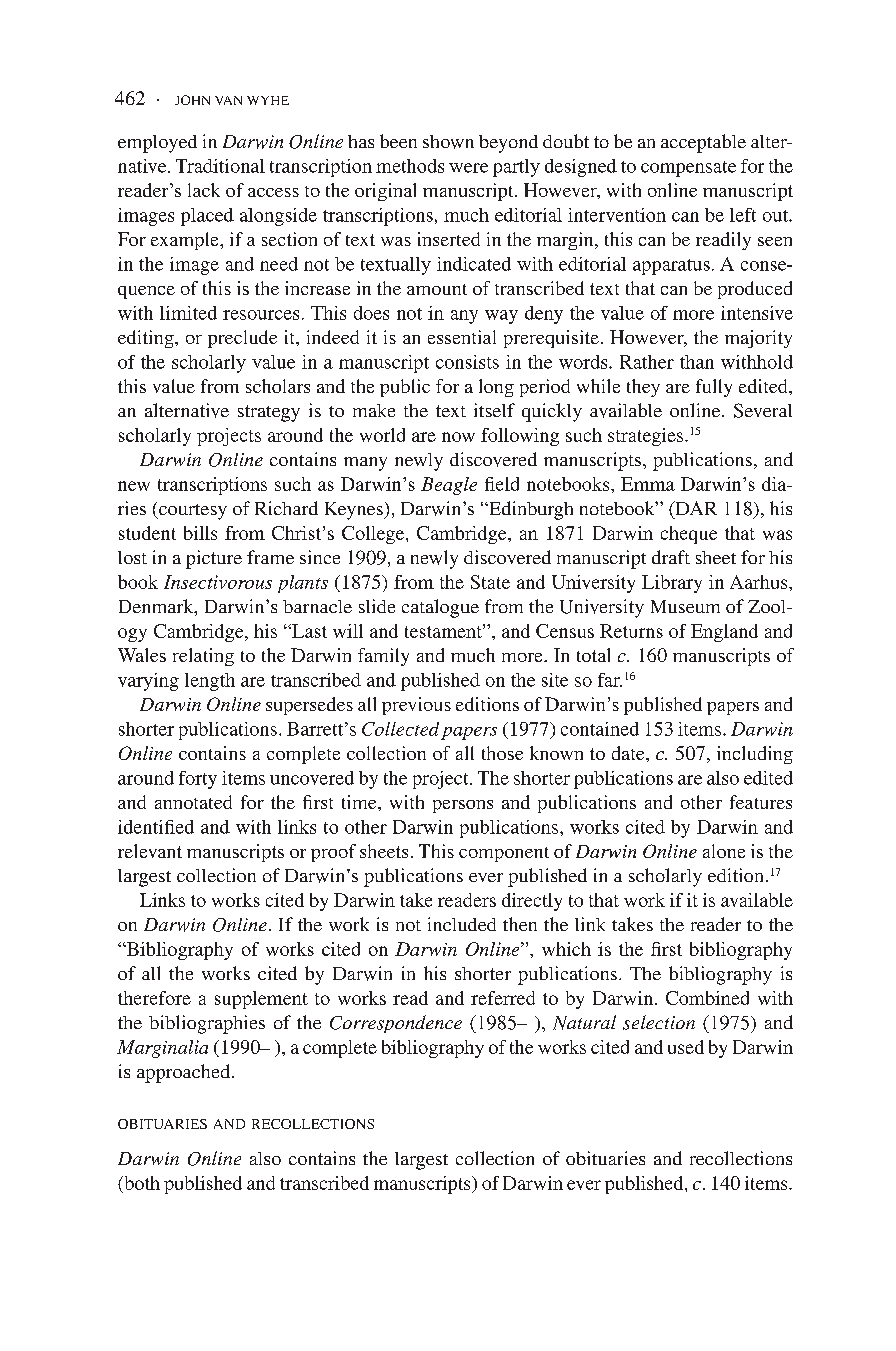 This screenshot has width=896, height=1351. I want to click on including, so click(755, 755).
